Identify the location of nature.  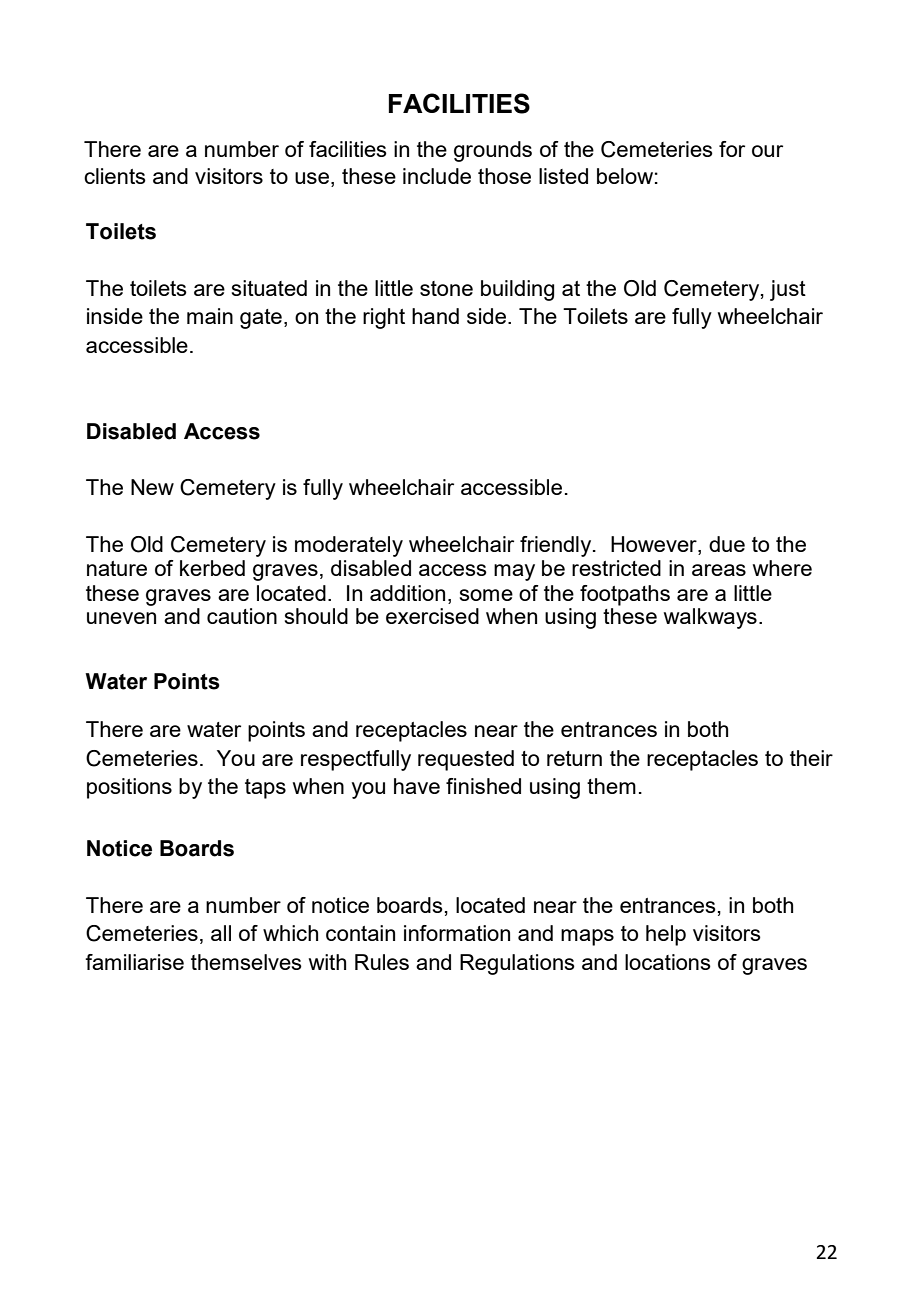
(117, 568).
